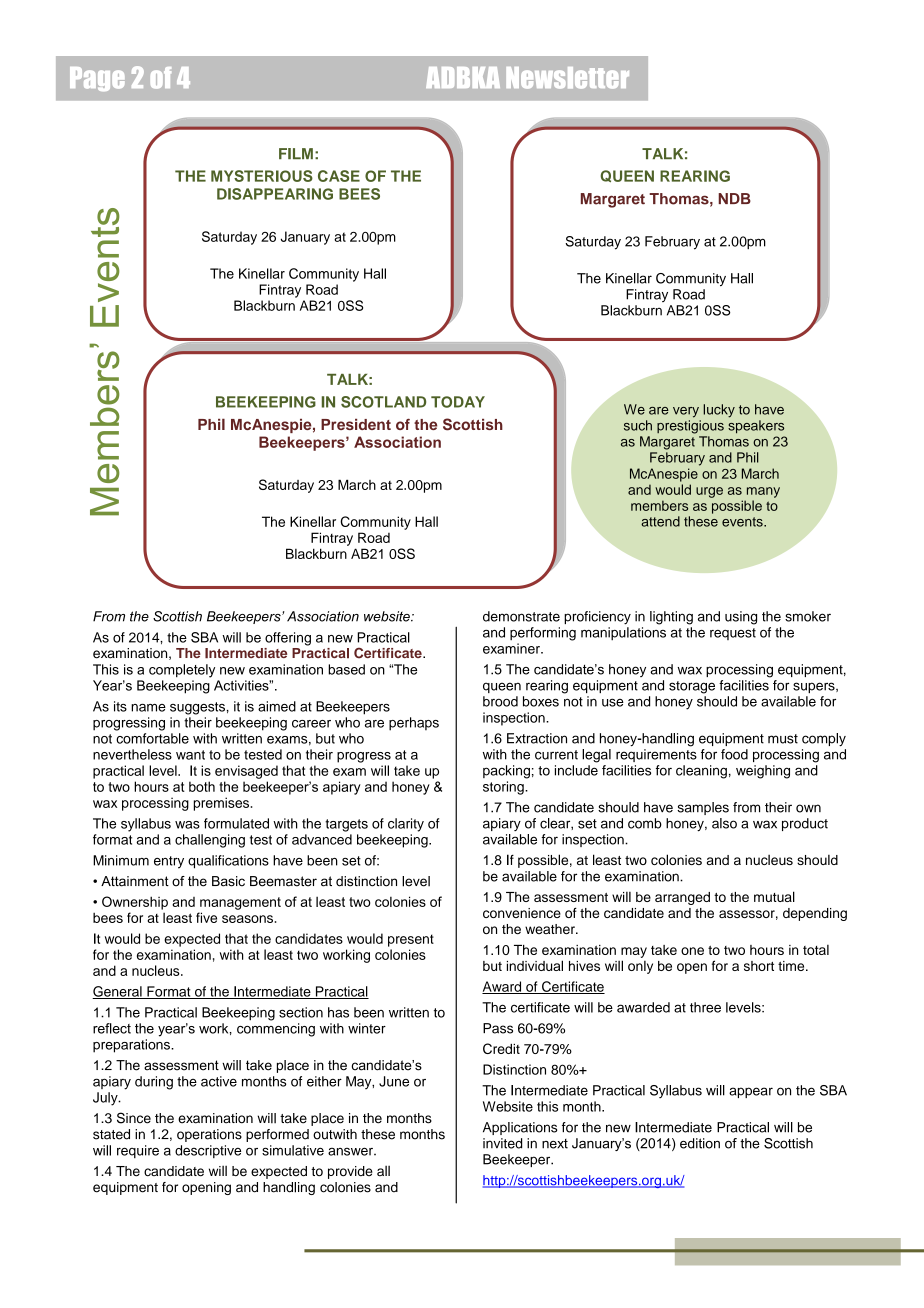 The height and width of the page is (1308, 924). I want to click on completely, so click(182, 671).
